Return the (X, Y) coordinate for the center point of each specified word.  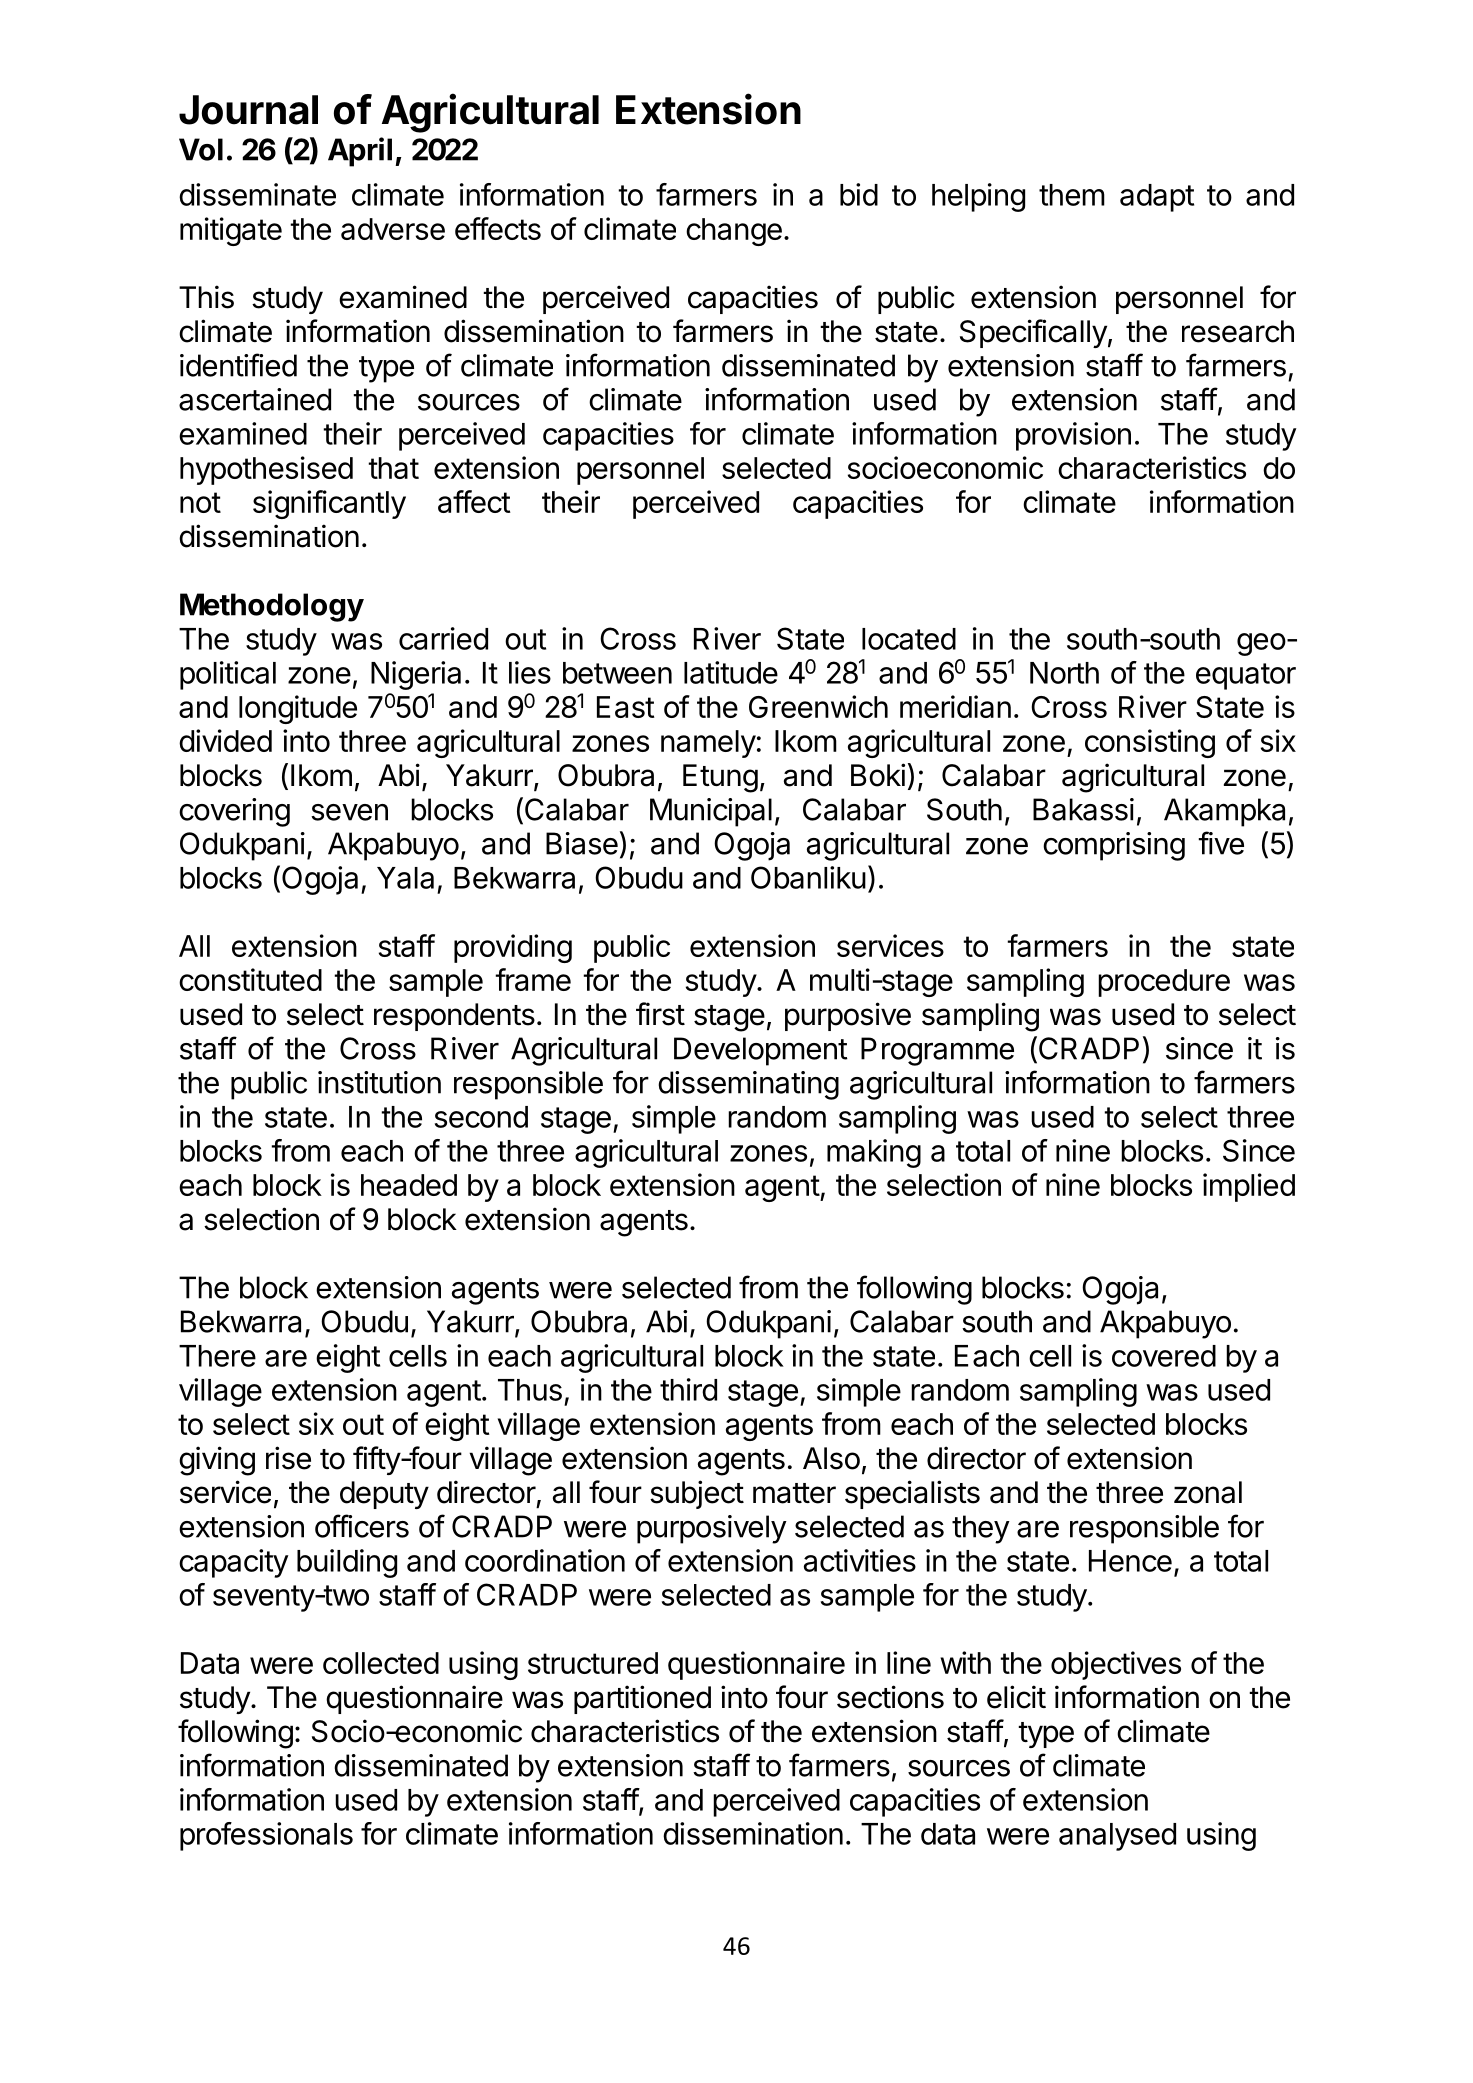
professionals (266, 1836)
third (688, 1389)
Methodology (272, 607)
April (360, 152)
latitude (731, 672)
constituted (250, 979)
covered (1164, 1356)
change (734, 232)
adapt (1157, 198)
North (1064, 673)
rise (288, 1458)
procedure (1164, 983)
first (660, 1014)
